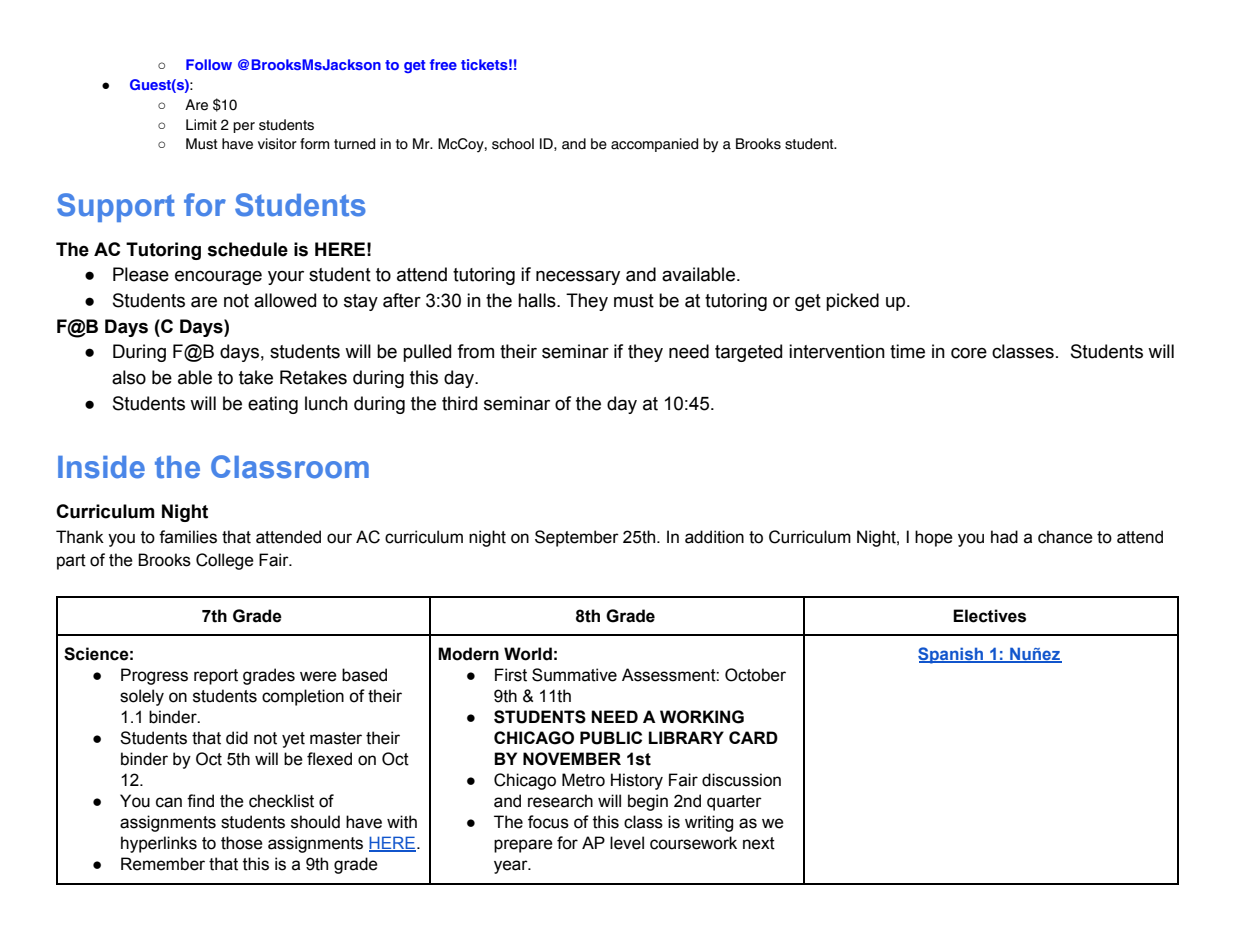 The image size is (1233, 952). What do you see at coordinates (577, 538) in the screenshot?
I see `September` at bounding box center [577, 538].
